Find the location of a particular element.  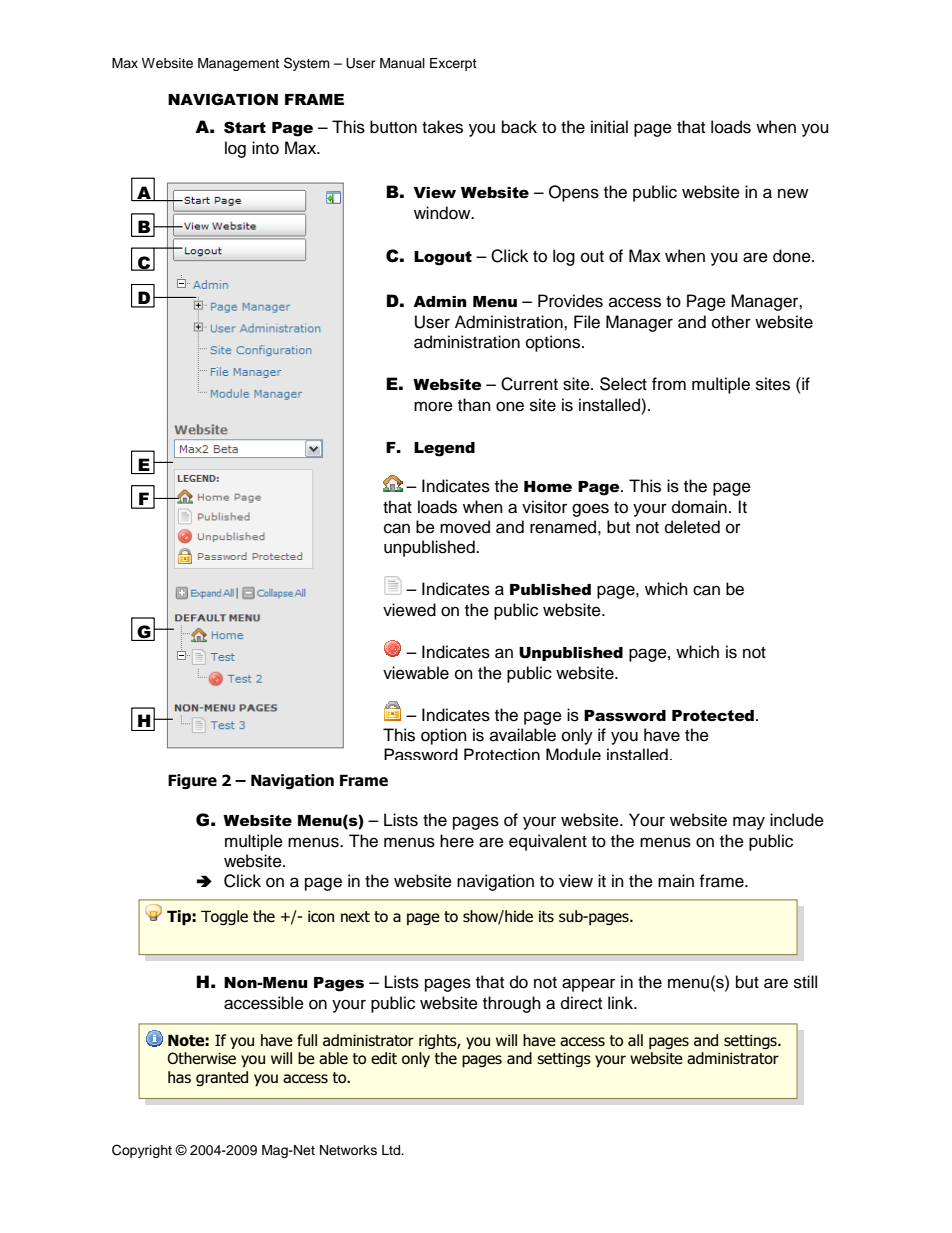

granted is located at coordinates (222, 1078).
